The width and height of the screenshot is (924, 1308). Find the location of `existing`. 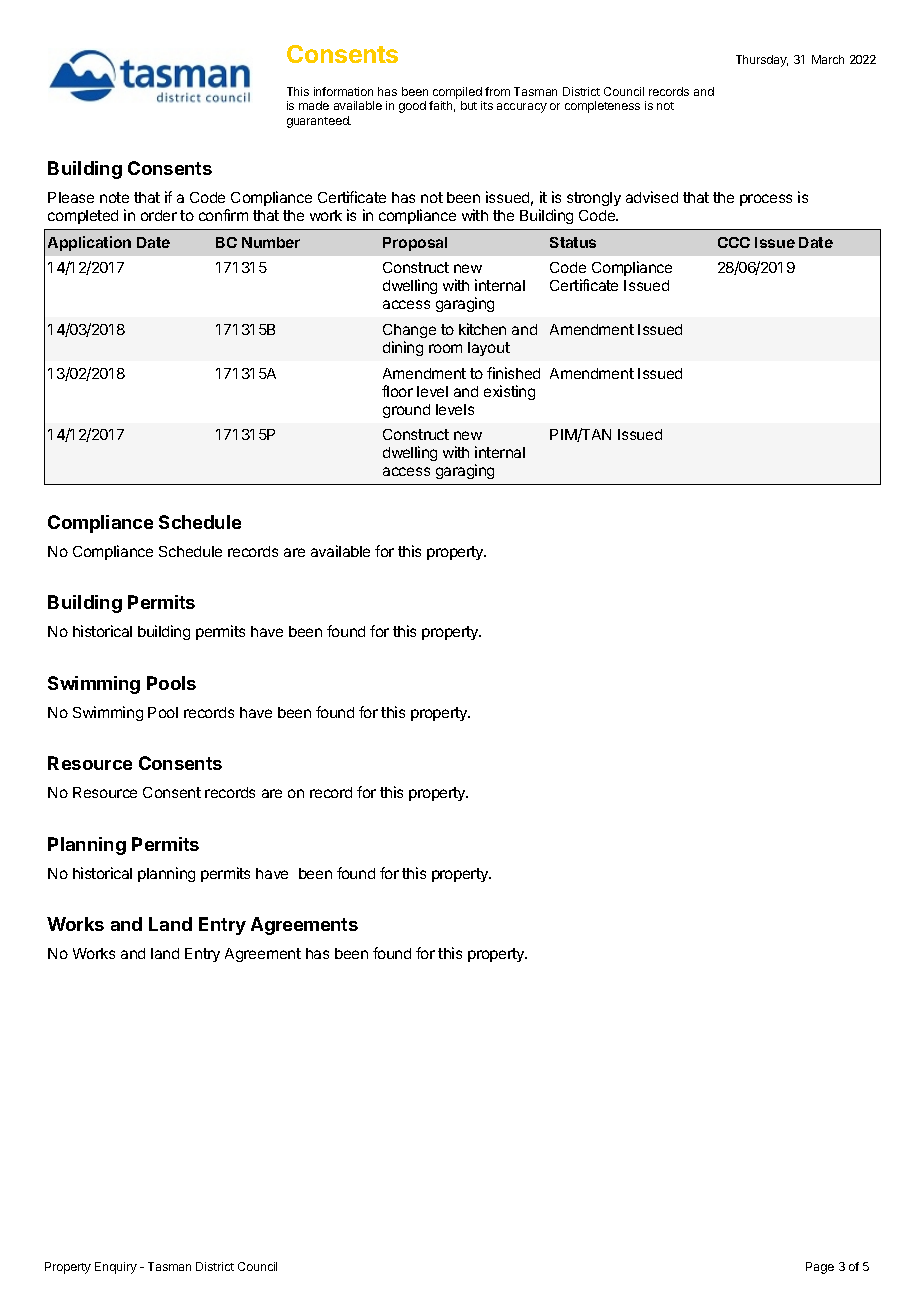

existing is located at coordinates (509, 392).
